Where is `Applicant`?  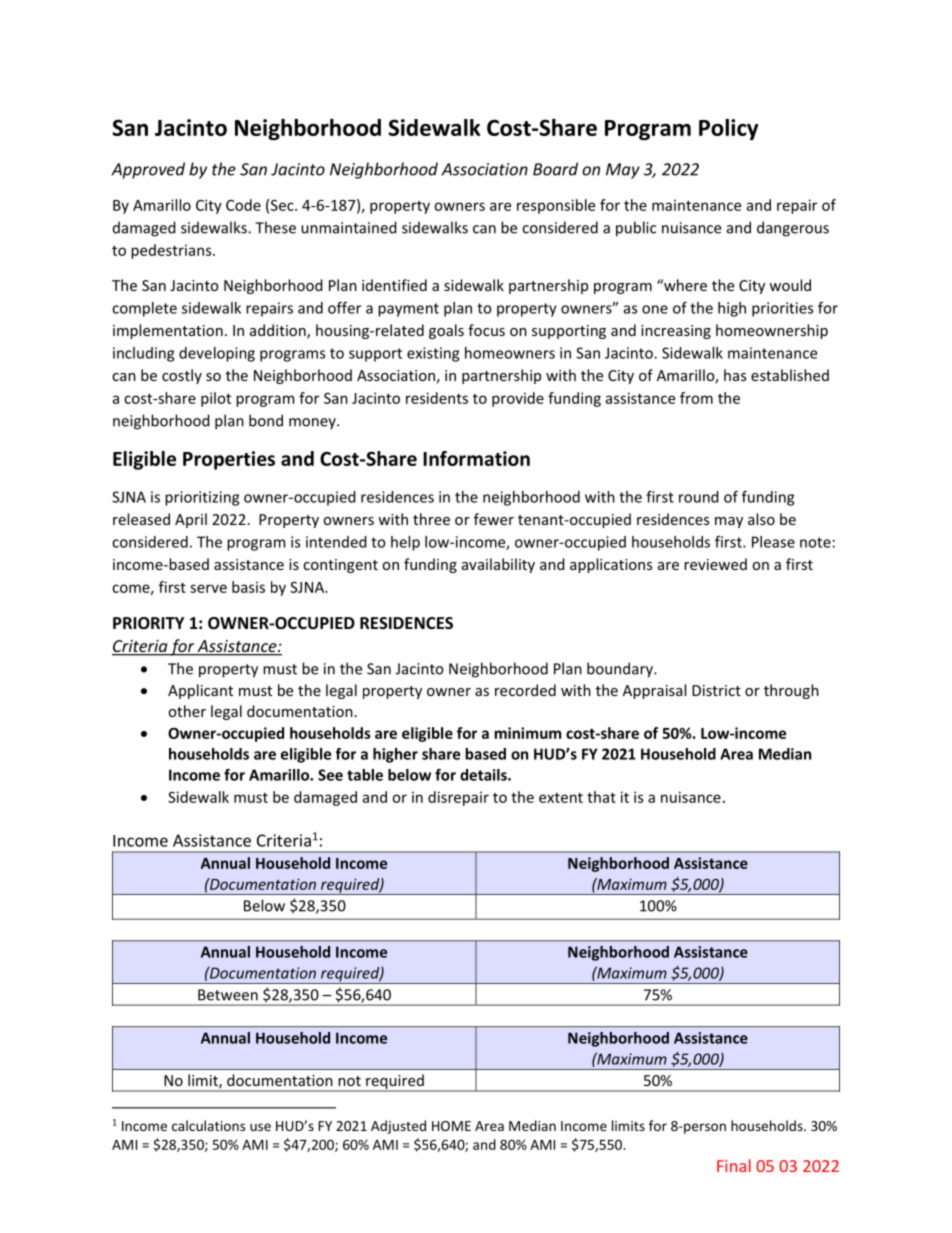
Applicant is located at coordinates (200, 691).
